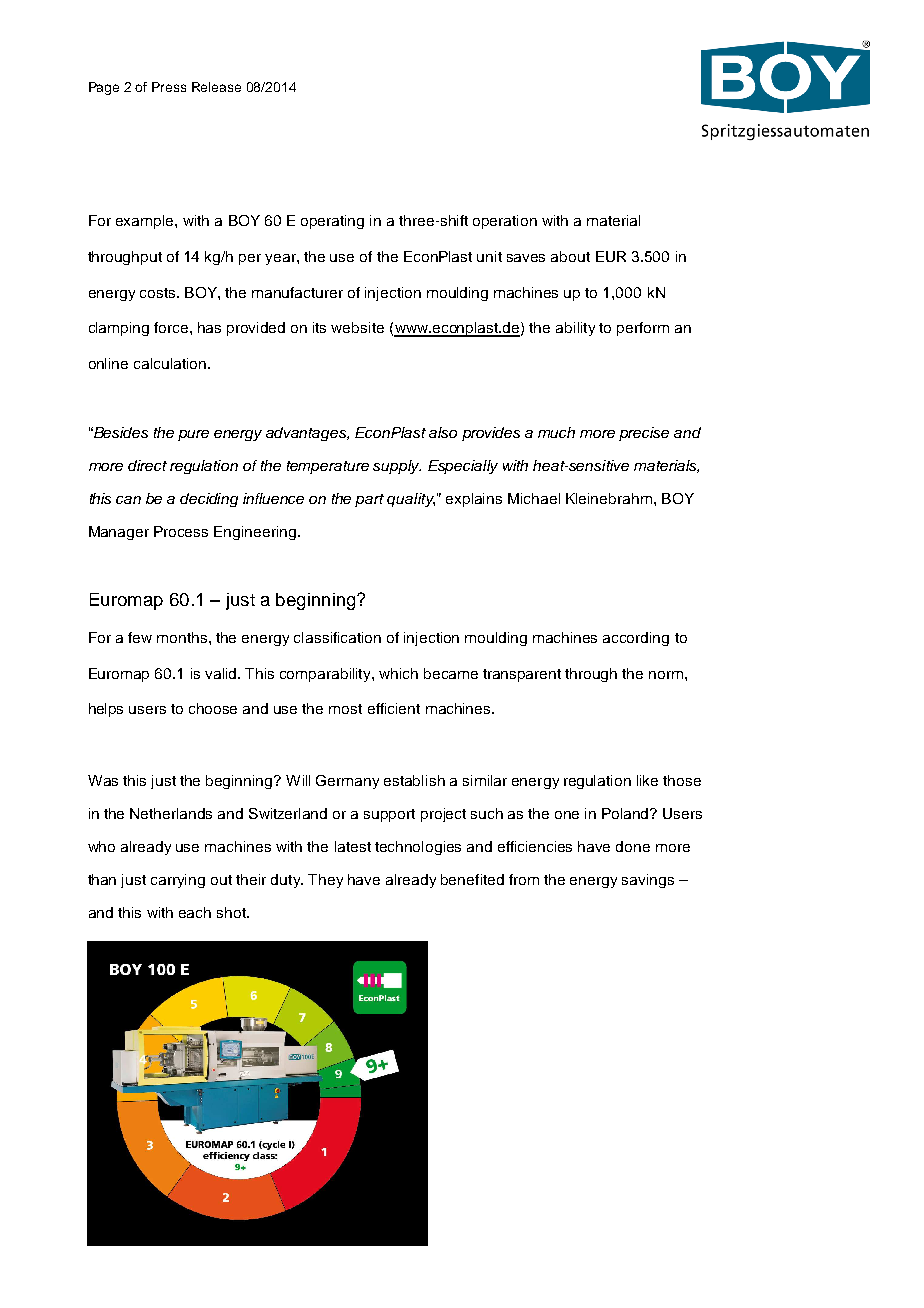 This screenshot has width=924, height=1308. What do you see at coordinates (178, 881) in the screenshot?
I see `carrying` at bounding box center [178, 881].
